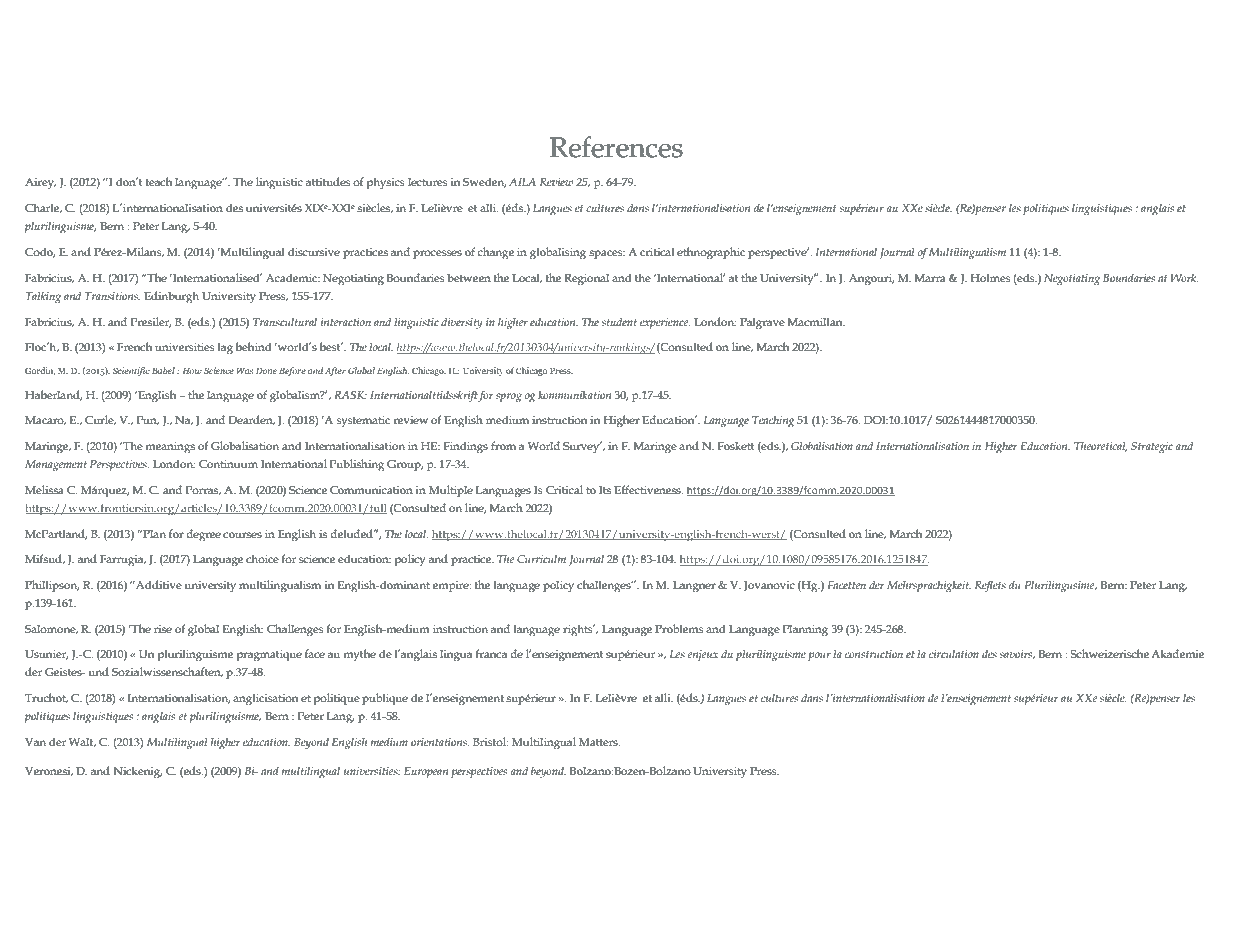 The width and height of the image is (1233, 952). I want to click on Walt, so click(82, 742).
